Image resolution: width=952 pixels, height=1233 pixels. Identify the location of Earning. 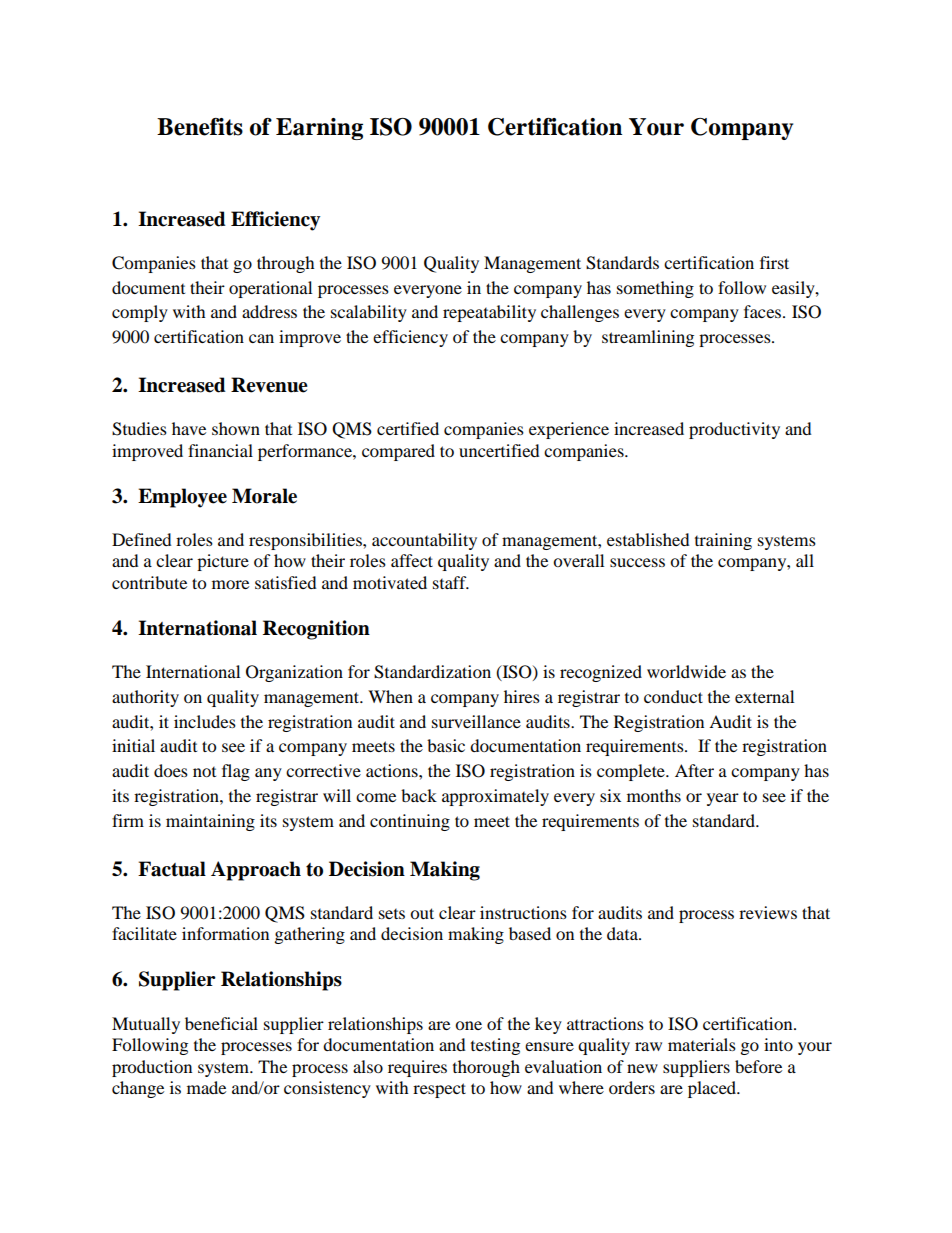
(319, 129).
